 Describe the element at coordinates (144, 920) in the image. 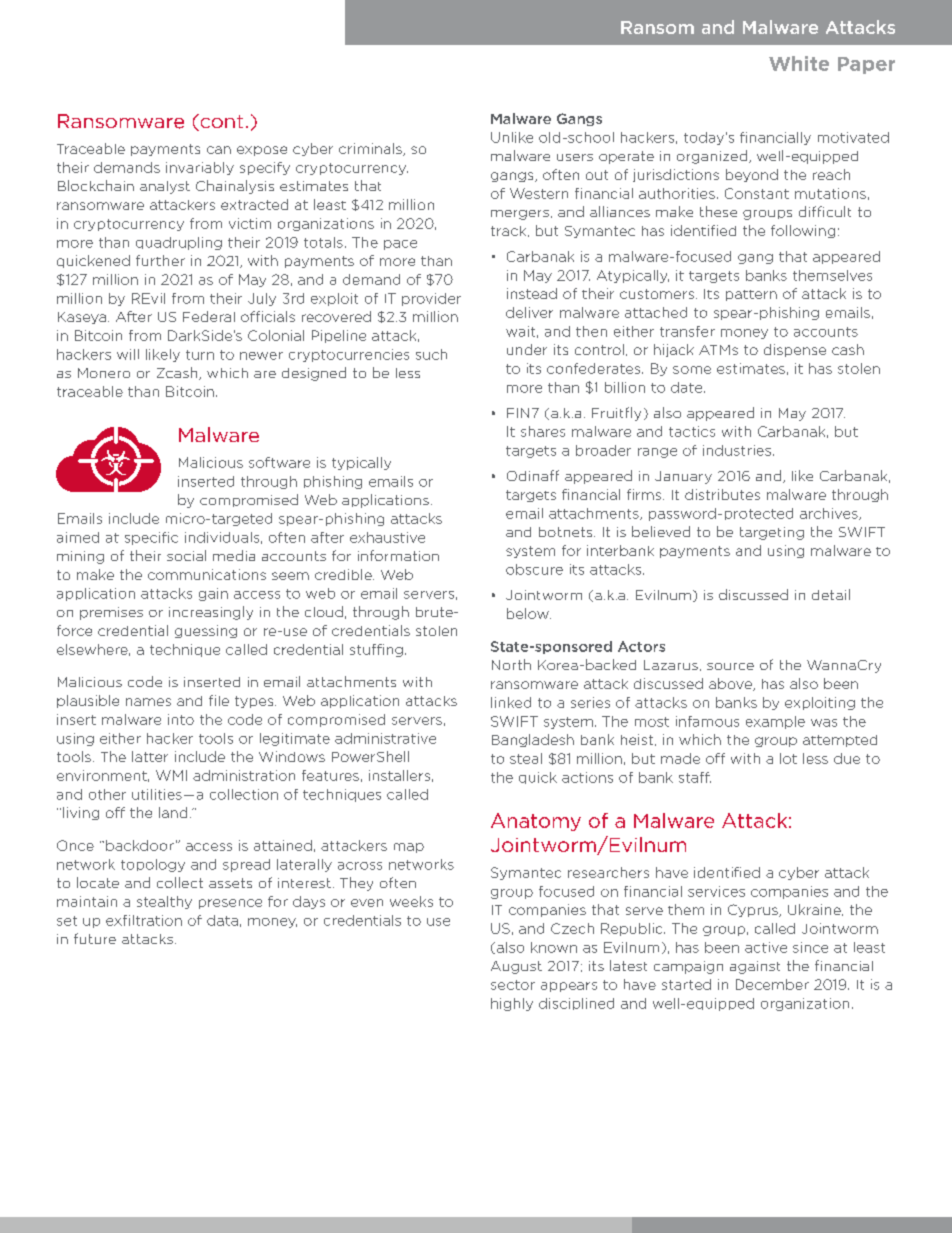

I see `exfiltration` at that location.
